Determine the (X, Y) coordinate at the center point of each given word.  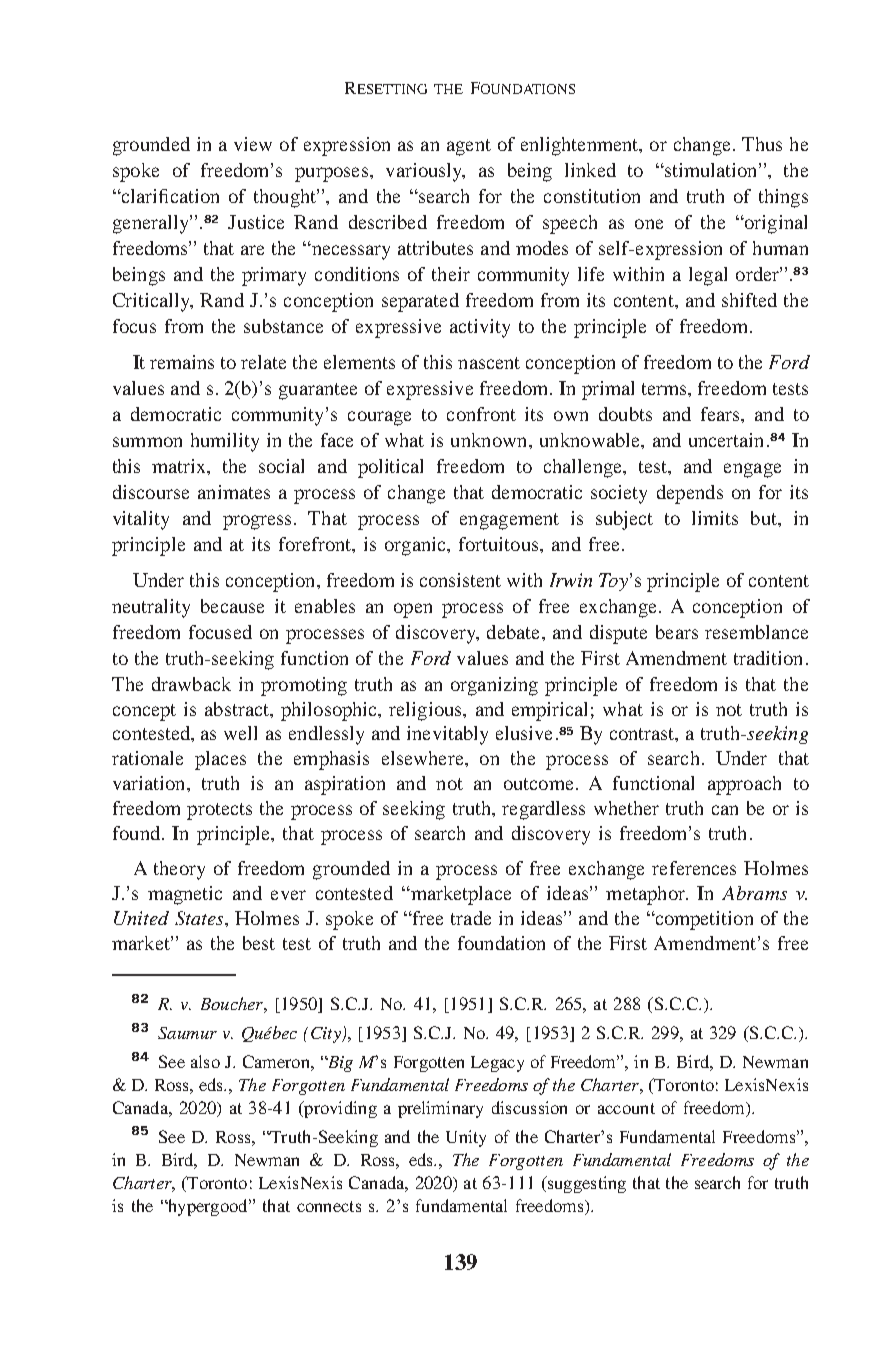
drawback (191, 684)
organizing (494, 686)
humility (225, 442)
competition (703, 920)
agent (469, 147)
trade (471, 918)
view (253, 144)
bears (677, 632)
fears (721, 414)
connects (329, 1206)
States (200, 918)
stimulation (711, 170)
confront (481, 414)
